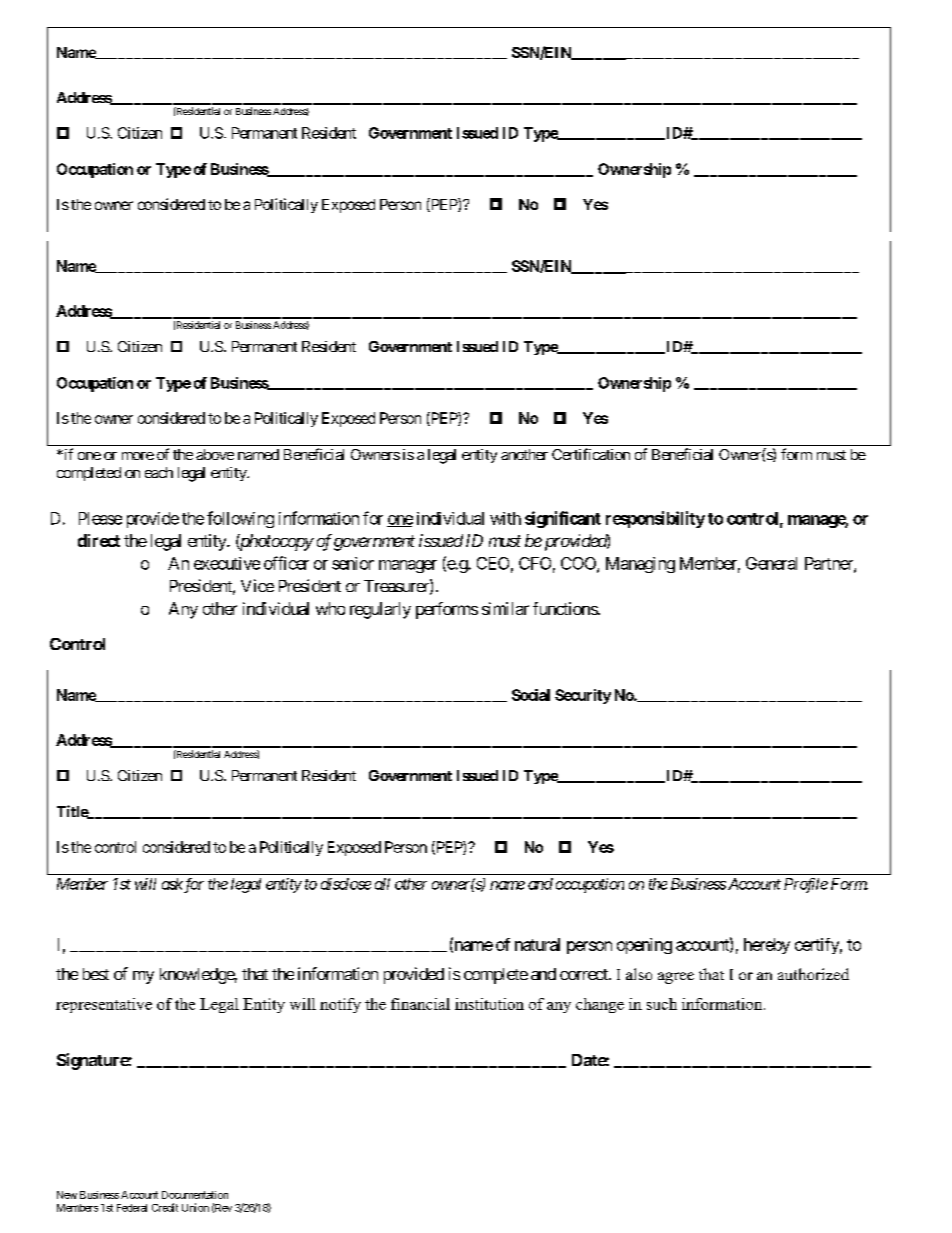 This image has width=952, height=1233. Describe the element at coordinates (159, 472) in the image. I see `each` at that location.
